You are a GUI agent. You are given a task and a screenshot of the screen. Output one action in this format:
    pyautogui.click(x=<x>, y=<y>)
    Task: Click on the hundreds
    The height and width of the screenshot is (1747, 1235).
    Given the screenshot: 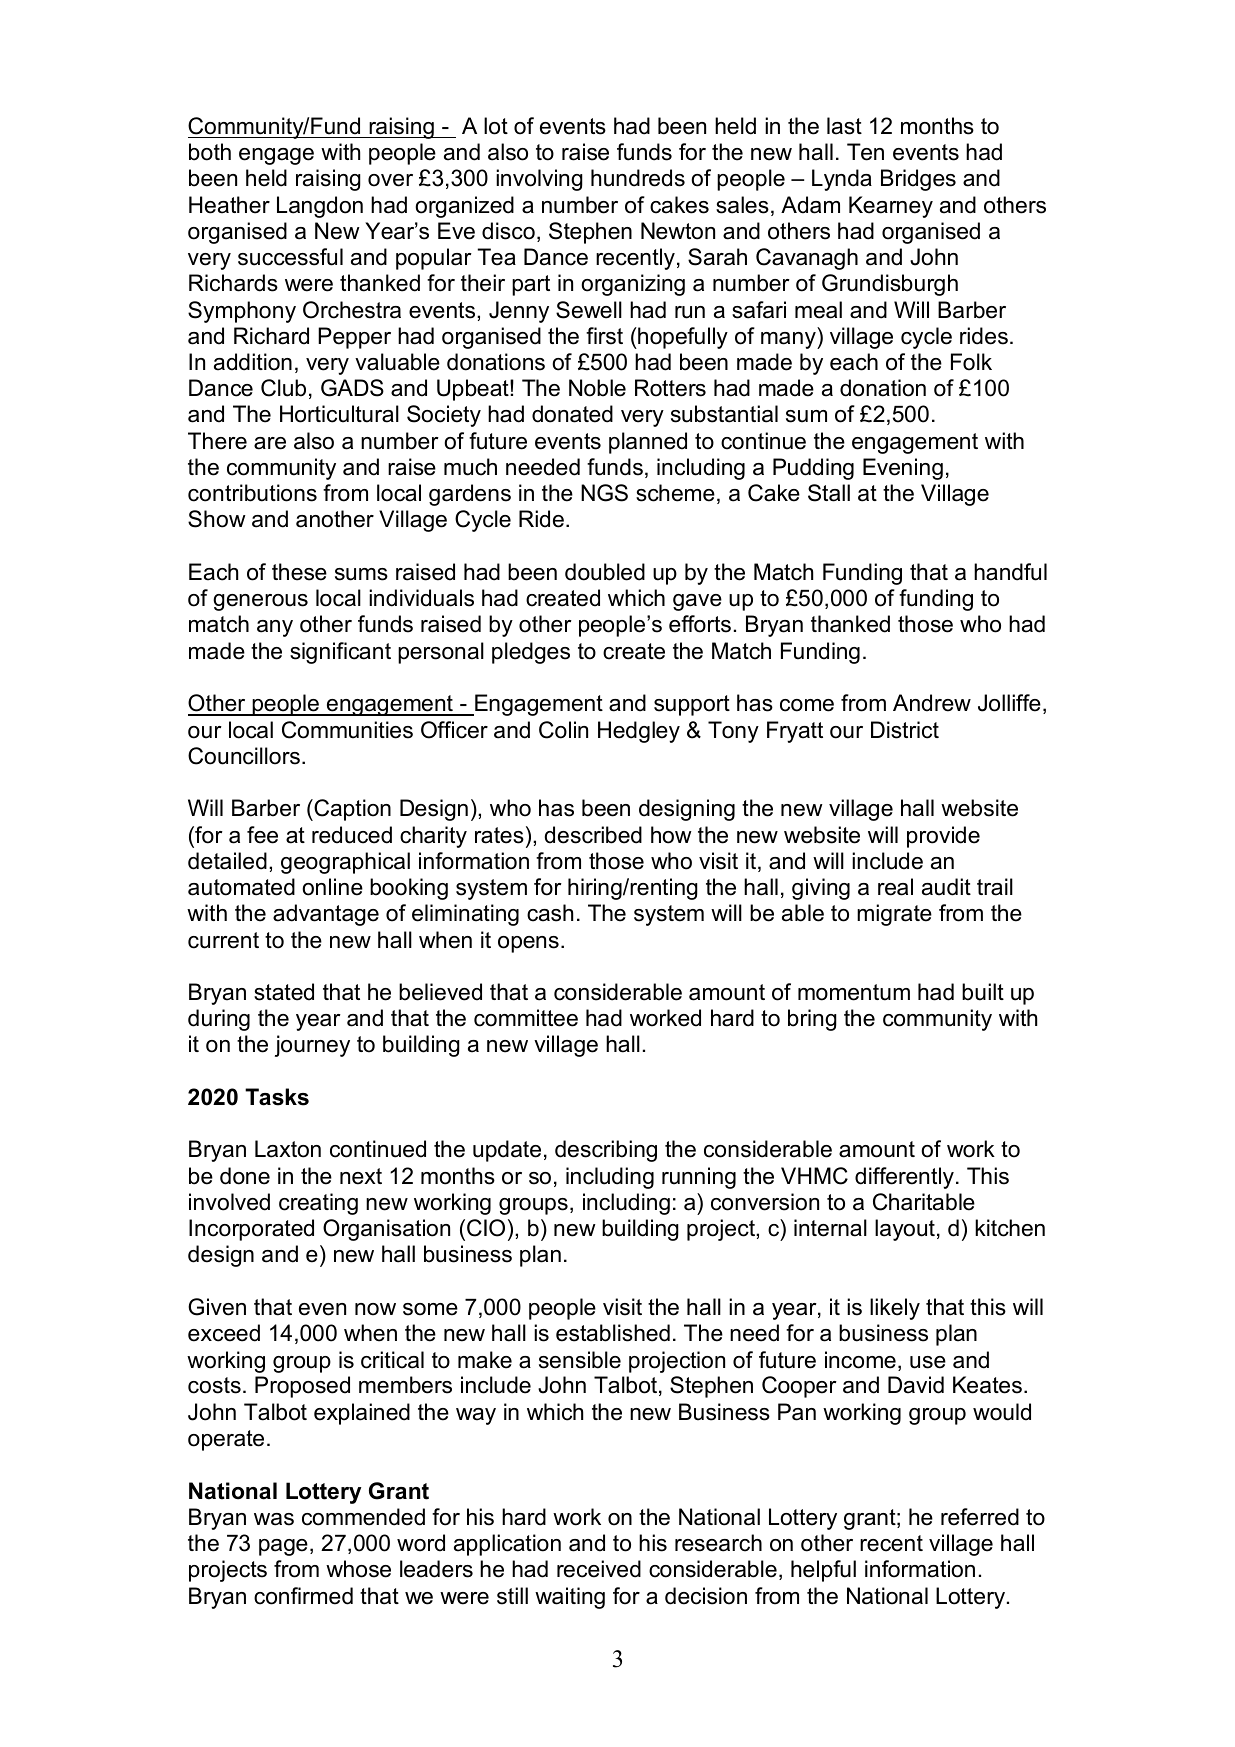 What is the action you would take?
    pyautogui.click(x=638, y=178)
